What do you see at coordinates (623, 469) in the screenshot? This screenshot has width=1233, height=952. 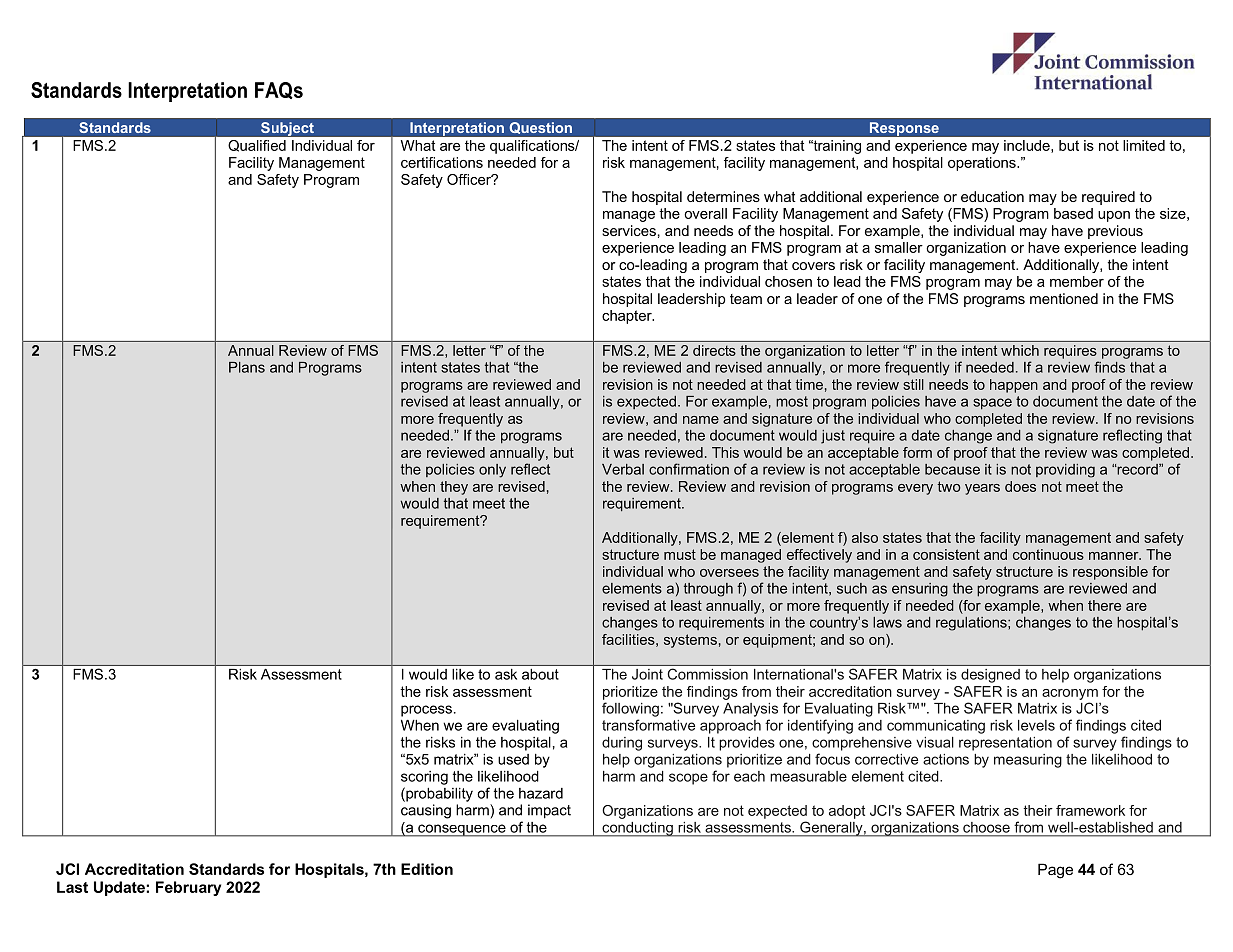 I see `Verbal` at bounding box center [623, 469].
